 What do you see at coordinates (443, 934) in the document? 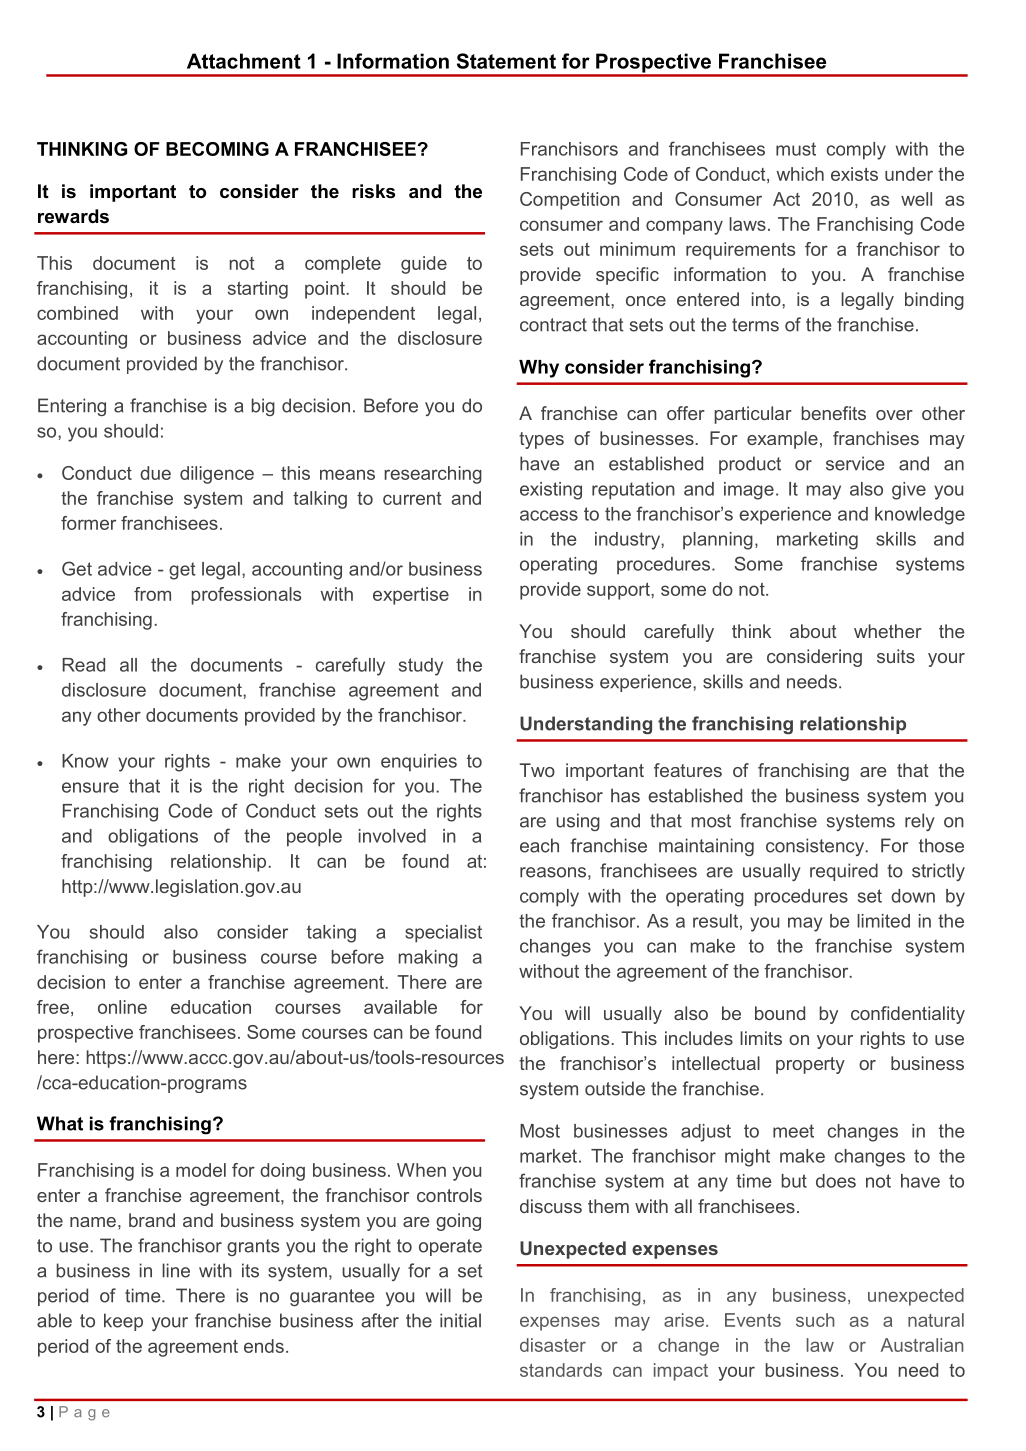
I see `specialist` at bounding box center [443, 934].
